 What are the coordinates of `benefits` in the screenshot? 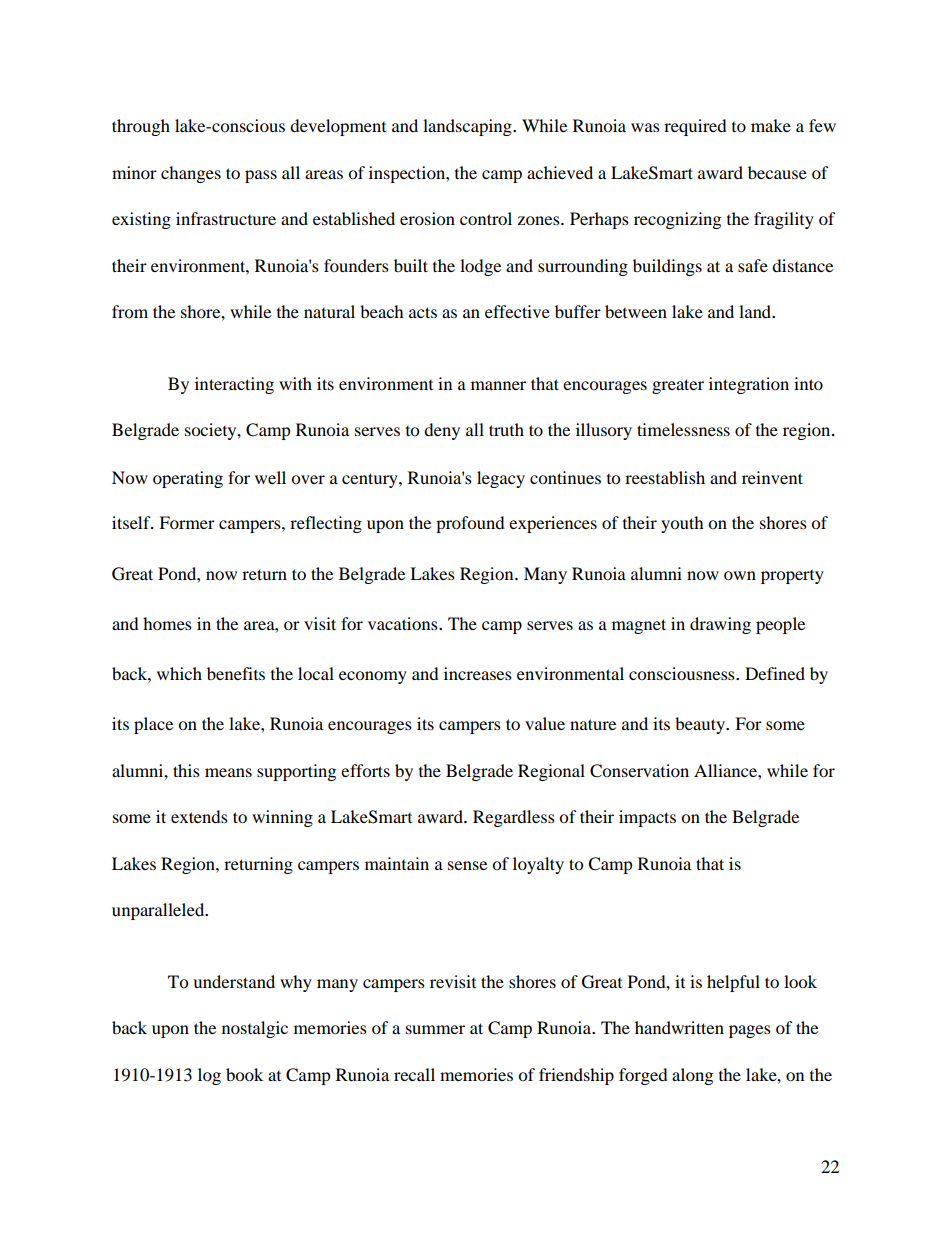 It's located at (236, 673).
